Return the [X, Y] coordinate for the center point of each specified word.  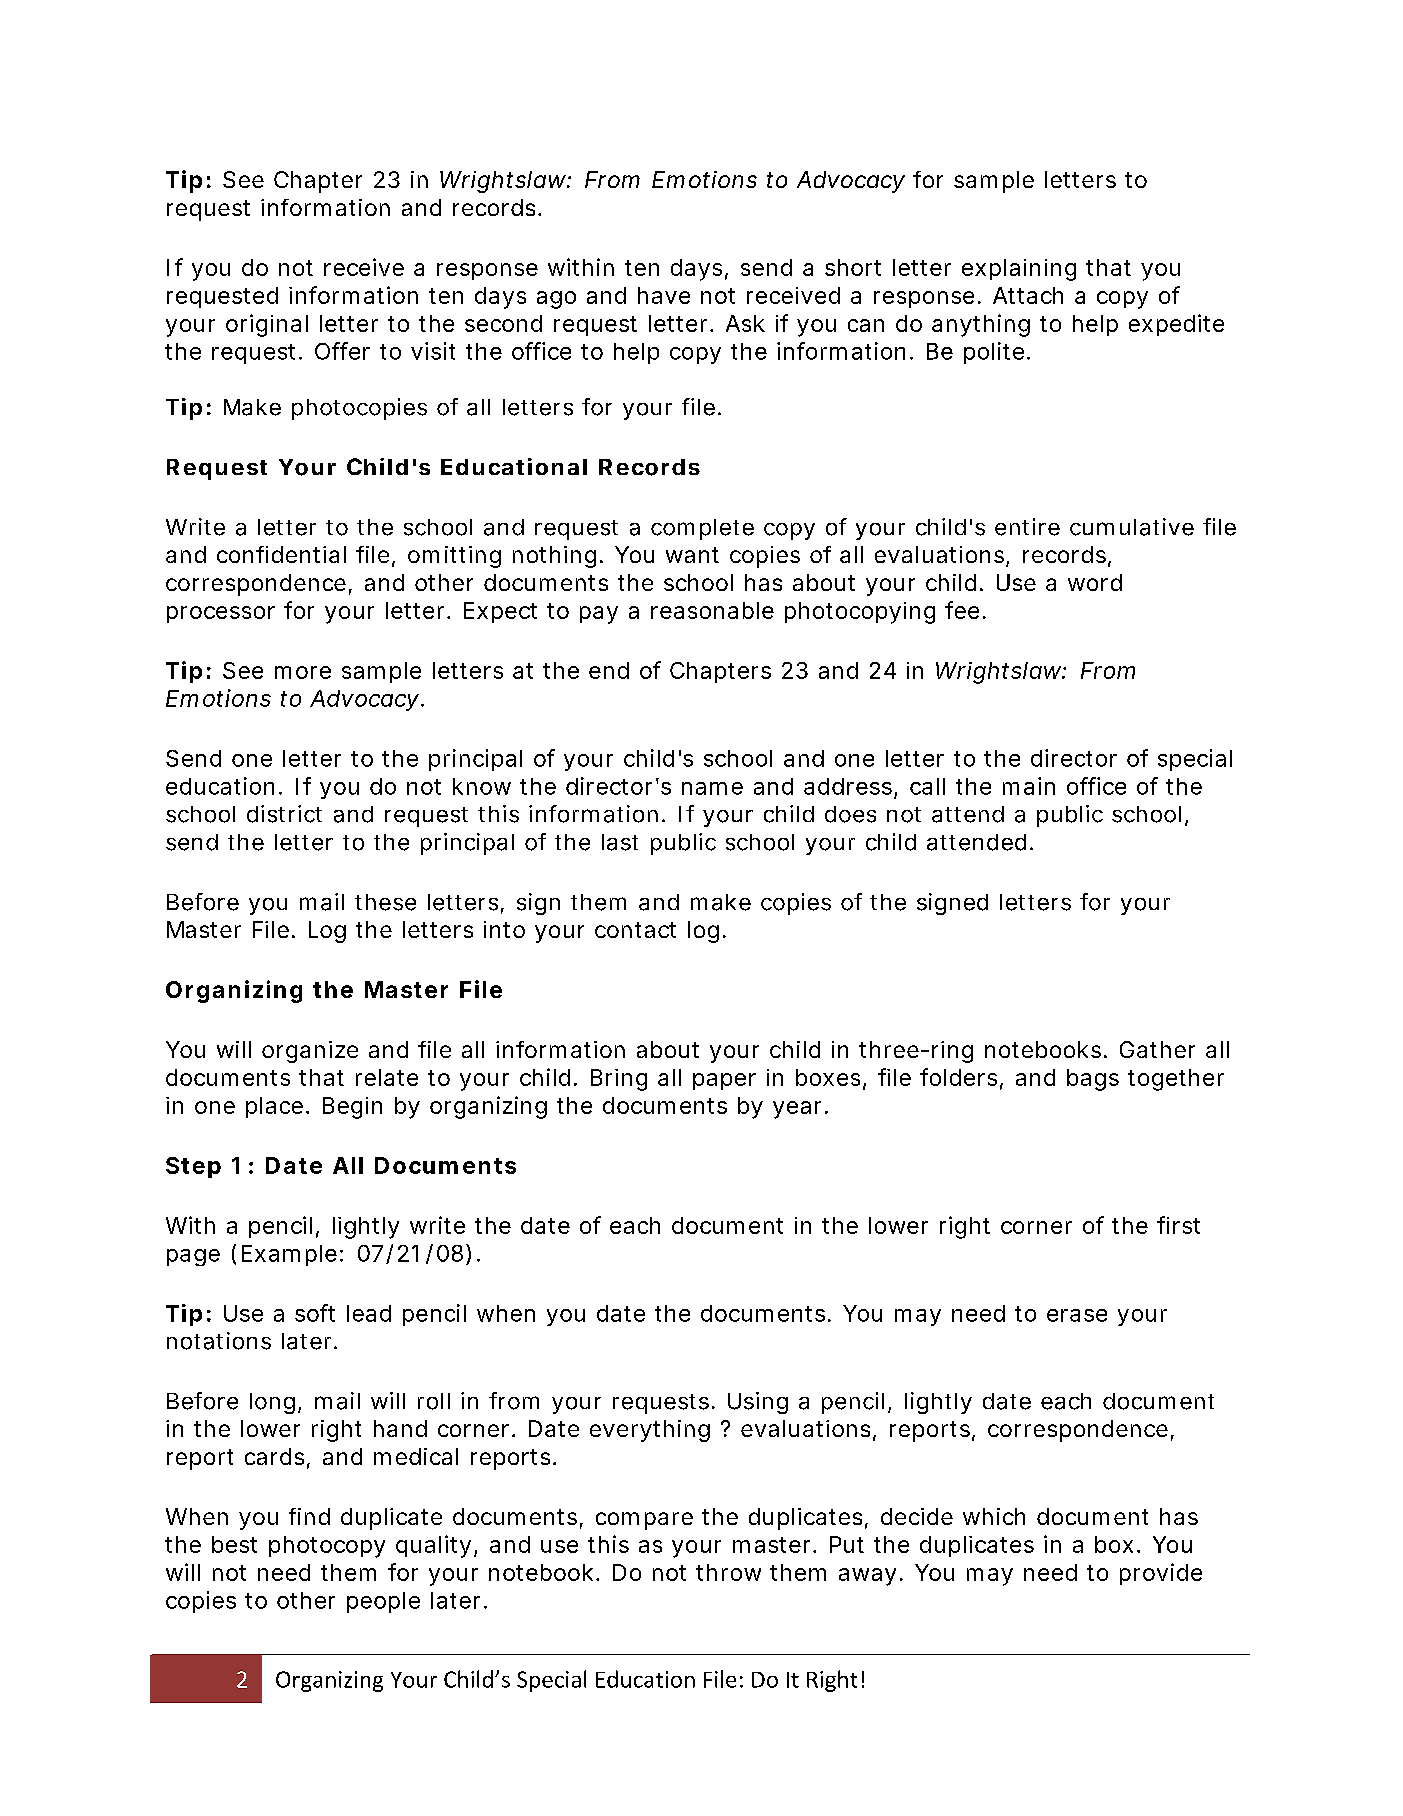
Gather [1157, 1049]
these [385, 902]
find [309, 1516]
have [664, 295]
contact [635, 930]
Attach [1028, 295]
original [267, 325]
